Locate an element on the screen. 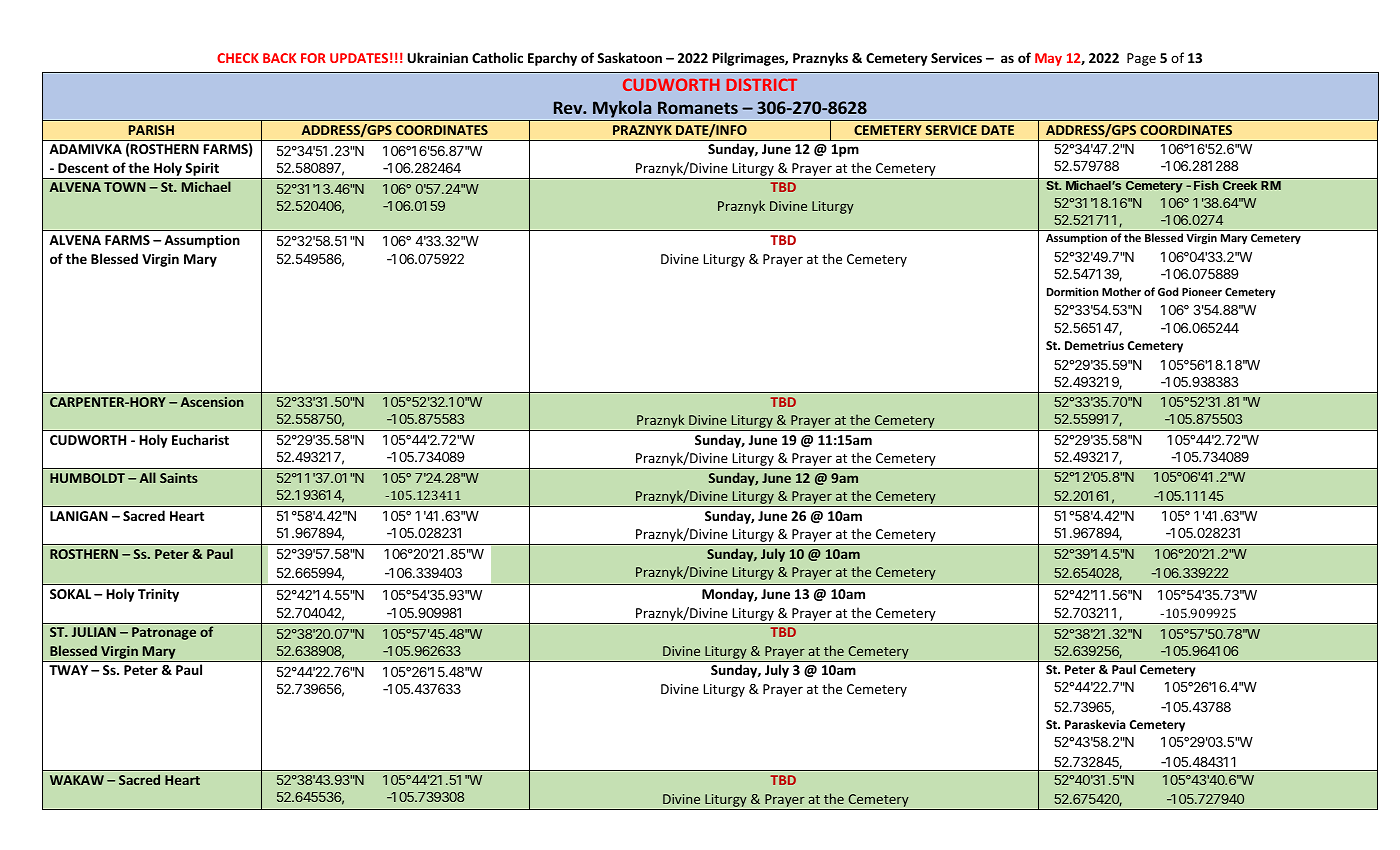  Trinity is located at coordinates (158, 595).
